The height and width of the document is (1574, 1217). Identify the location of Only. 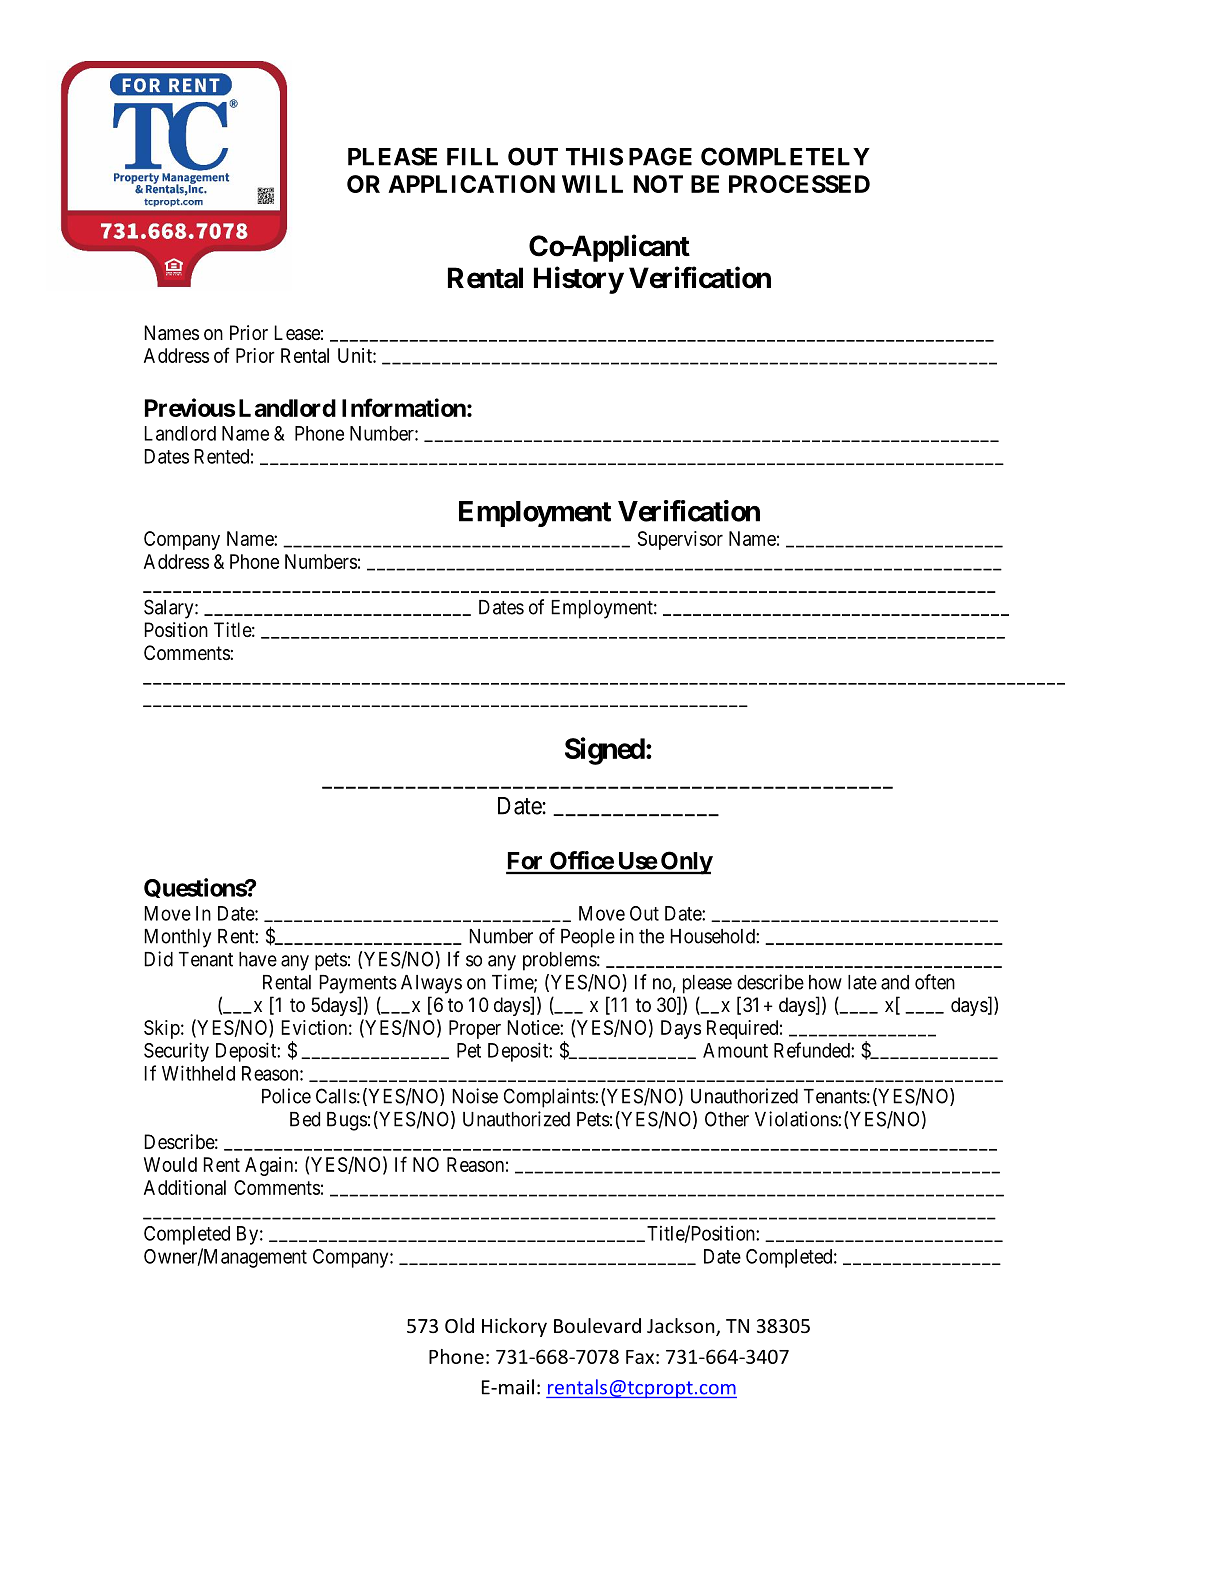
(686, 863).
